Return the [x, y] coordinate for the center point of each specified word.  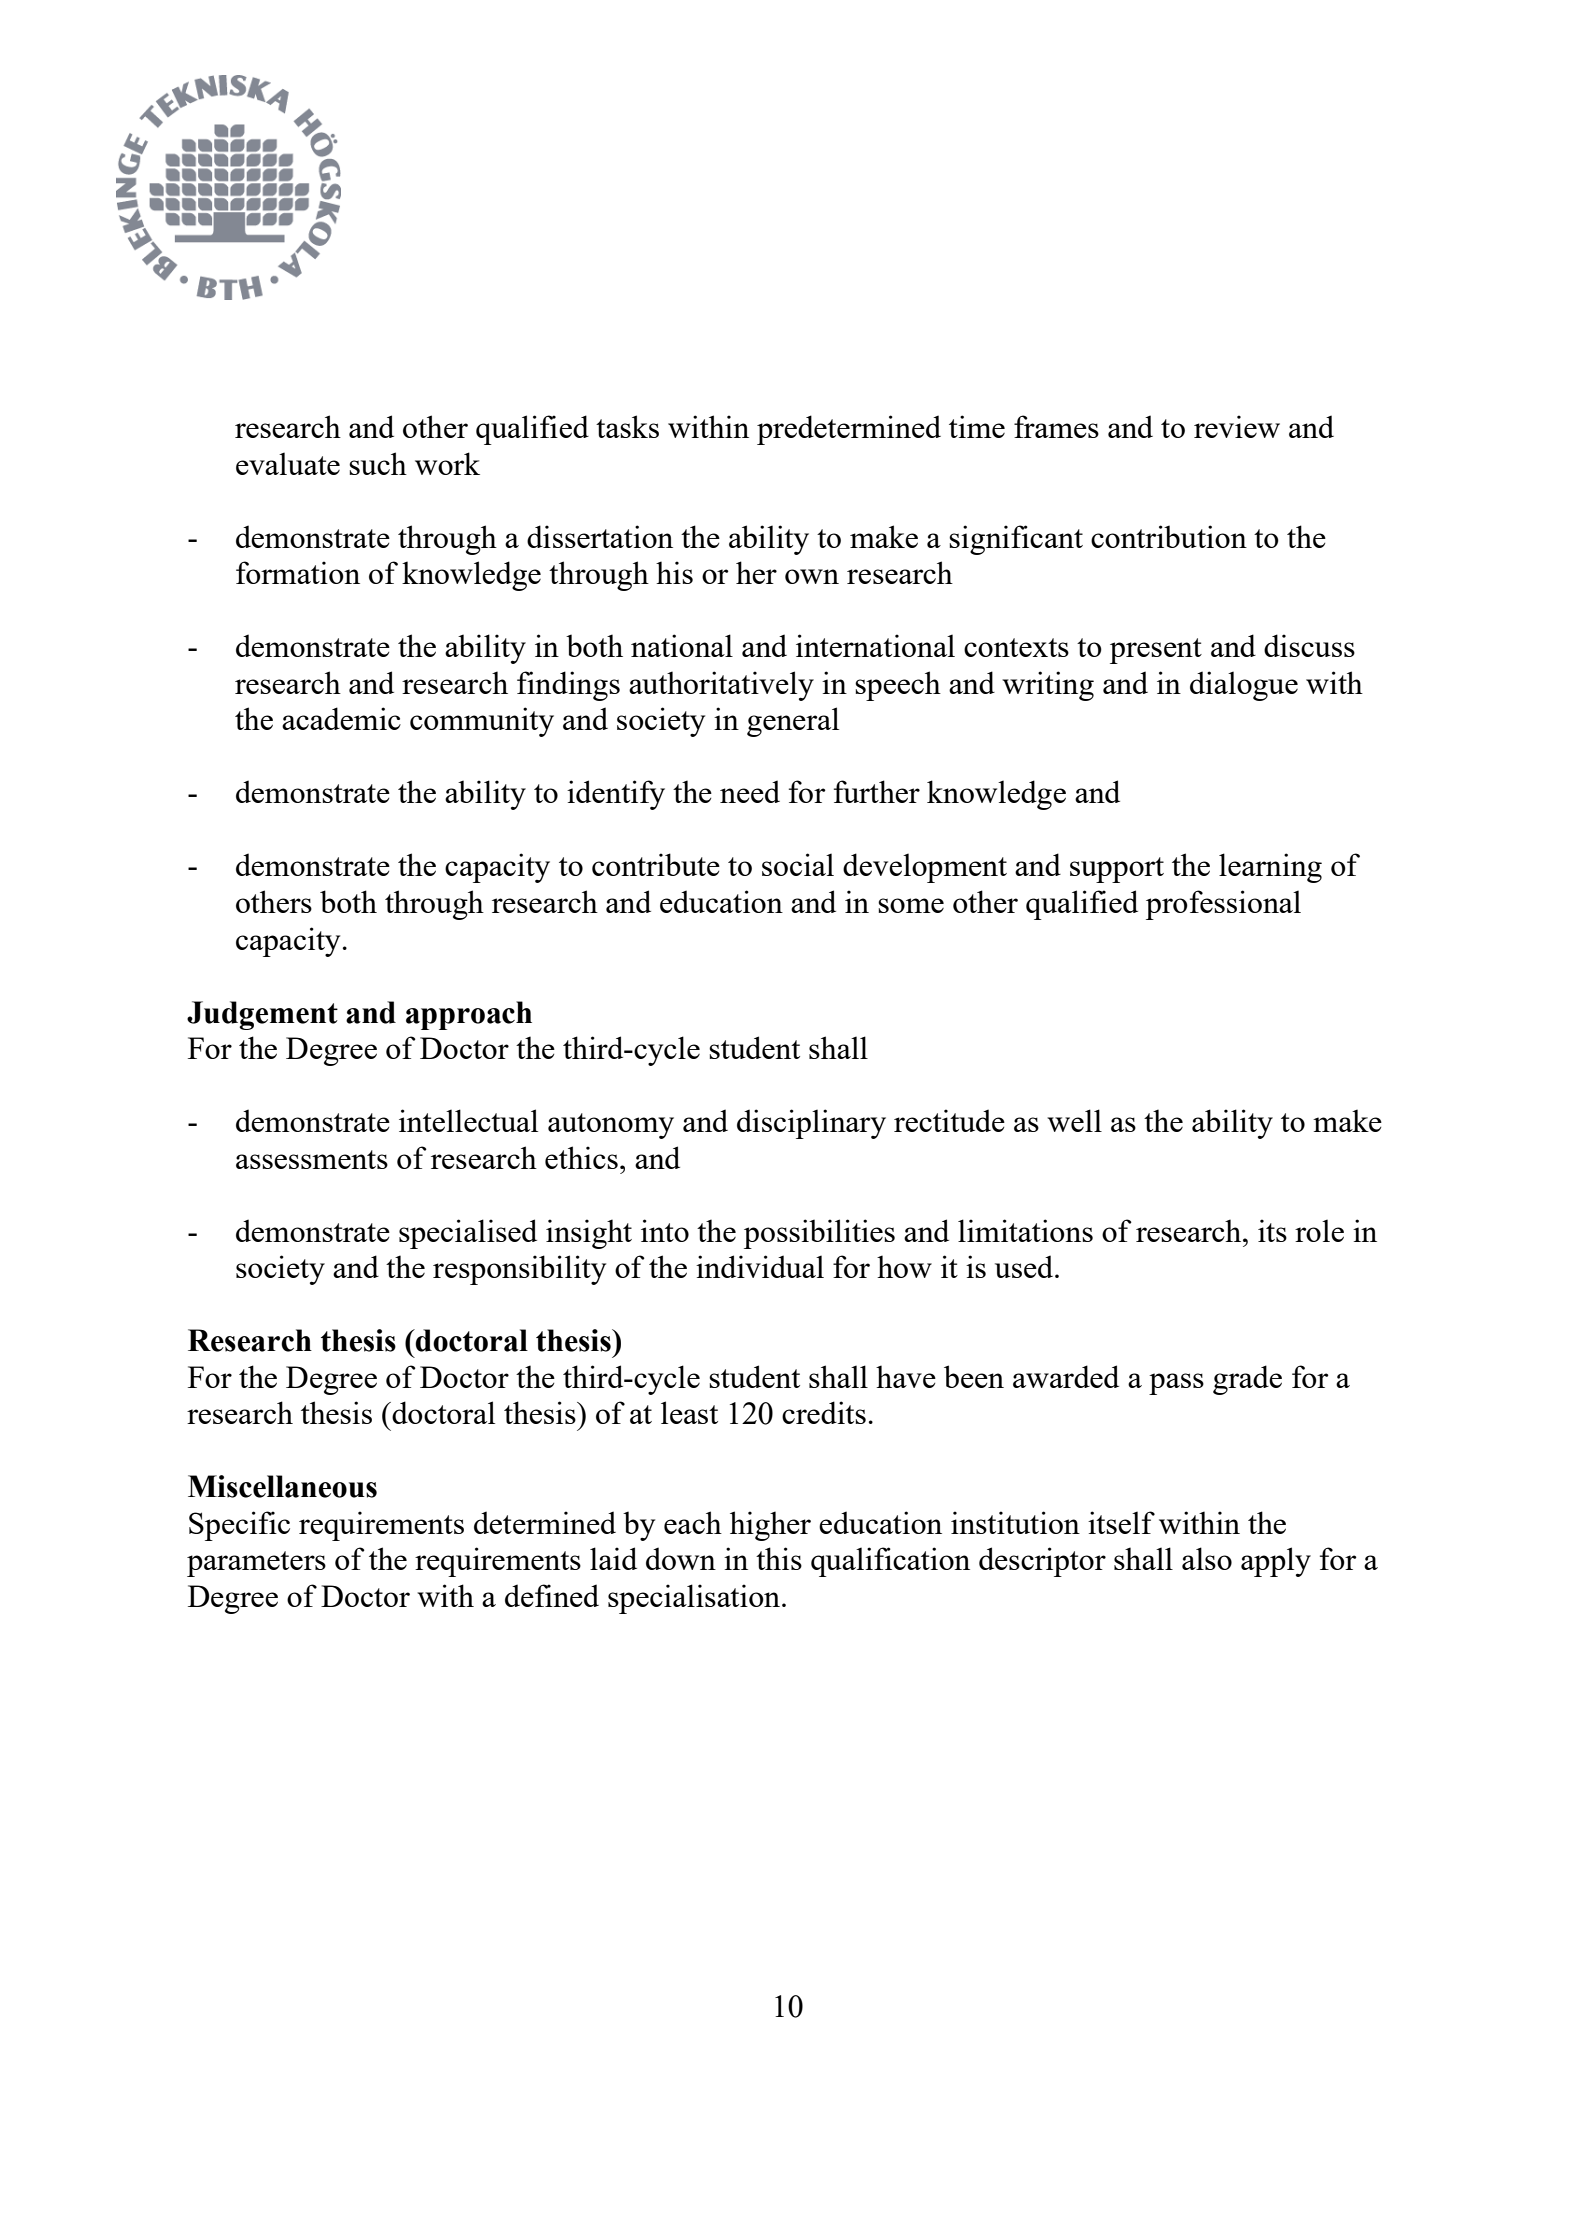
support [1117, 870]
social [798, 864]
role [1319, 1230]
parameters [256, 1564]
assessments [312, 1159]
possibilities [819, 1234]
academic [341, 718]
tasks [627, 426]
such [378, 463]
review [1237, 426]
